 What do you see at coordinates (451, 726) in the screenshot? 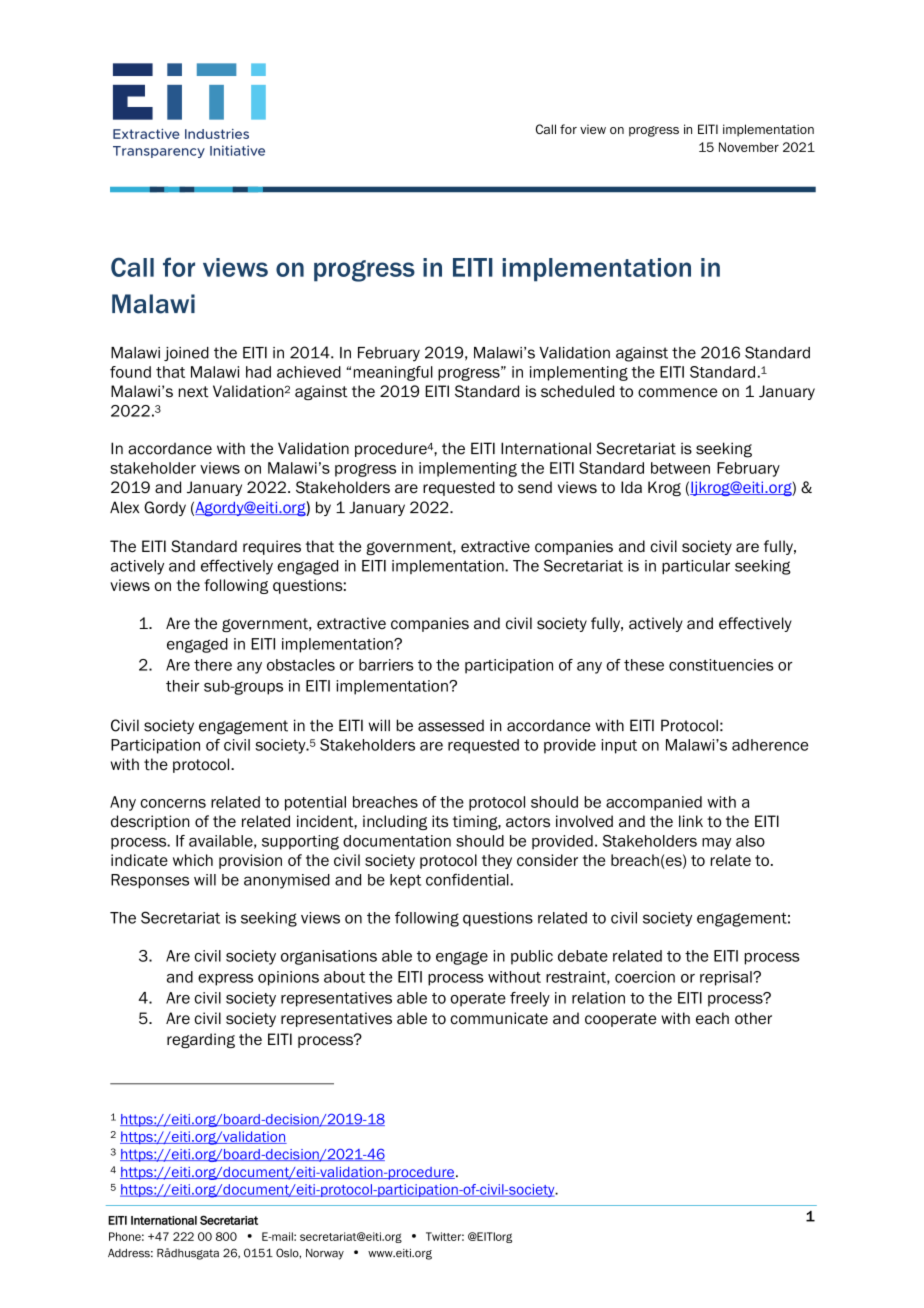
I see `assessed` at bounding box center [451, 726].
